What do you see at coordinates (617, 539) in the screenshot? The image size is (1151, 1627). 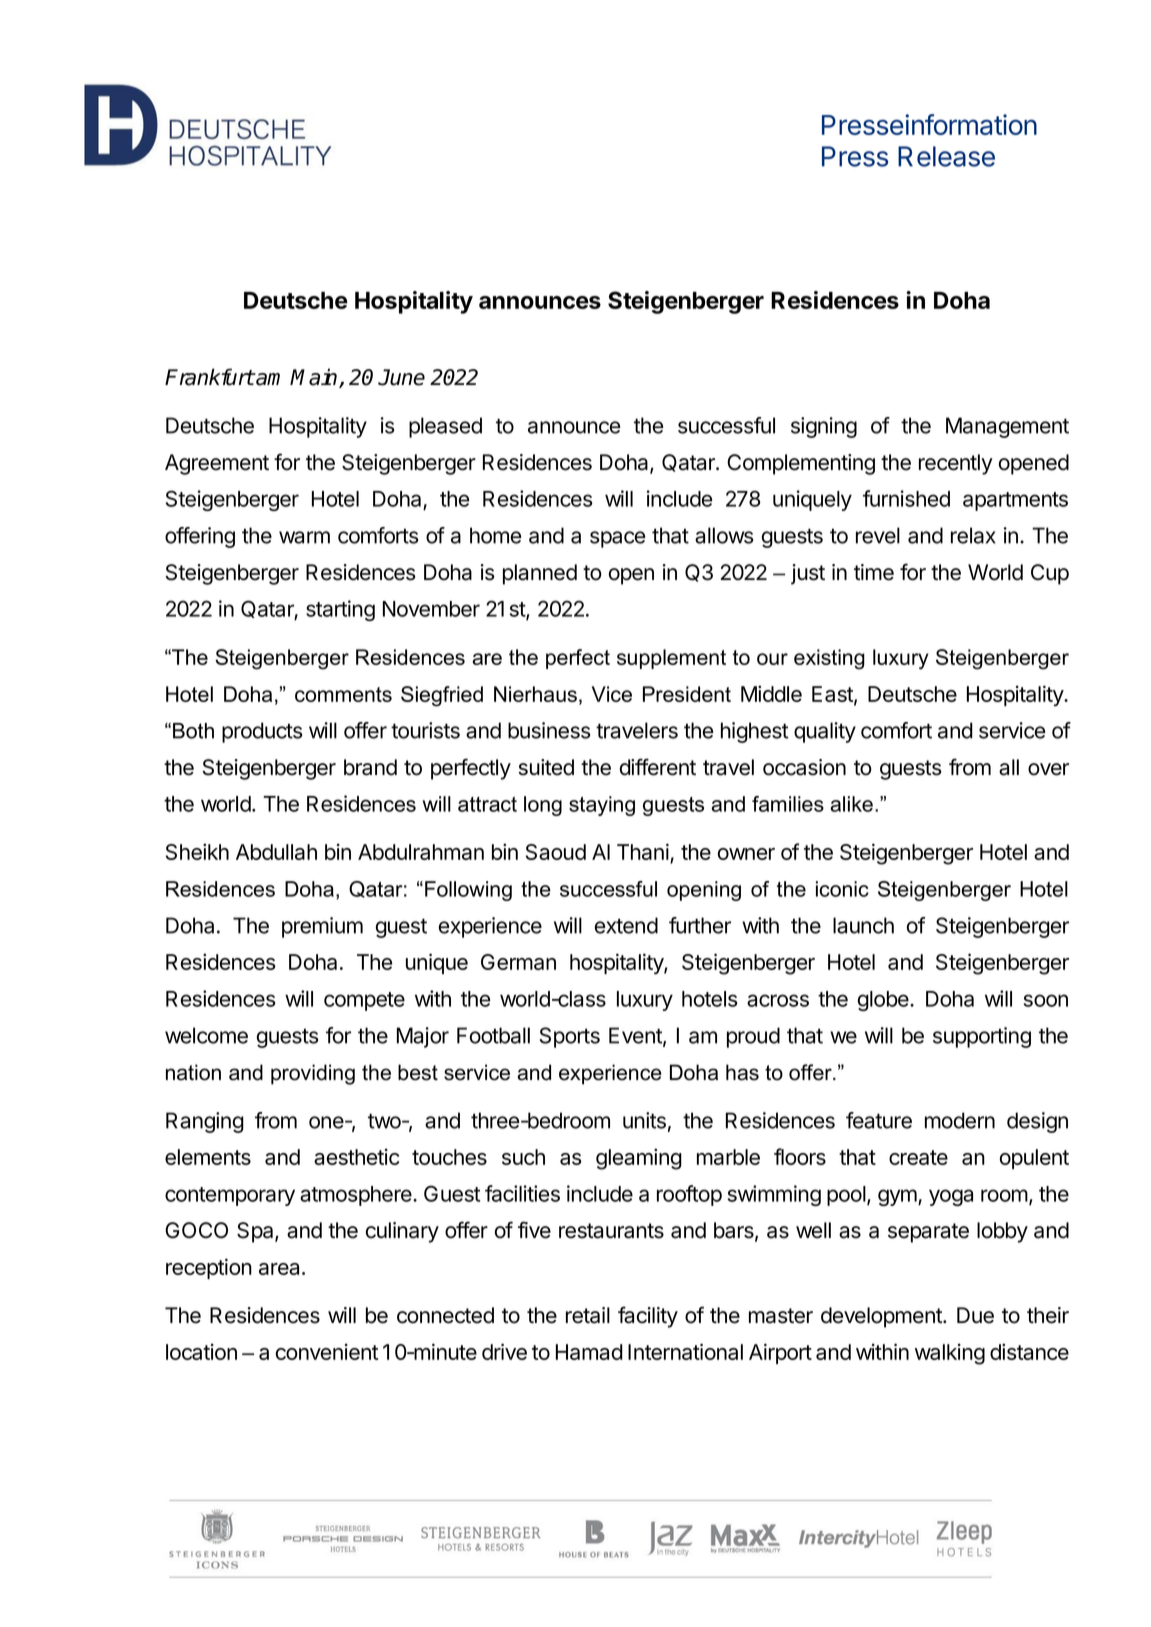 I see `space` at bounding box center [617, 539].
